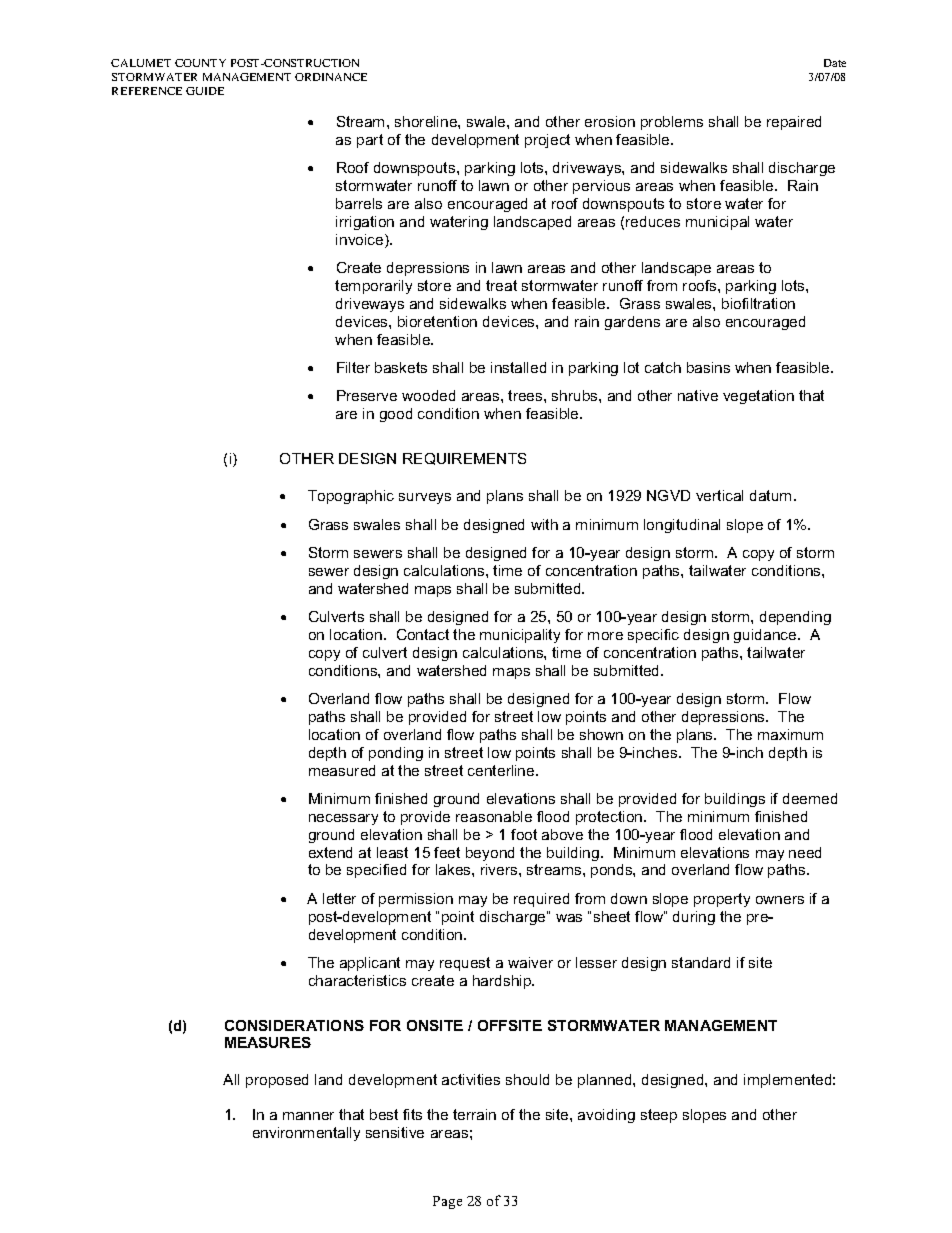 This screenshot has width=952, height=1233. Describe the element at coordinates (423, 634) in the screenshot. I see `Contact` at that location.
